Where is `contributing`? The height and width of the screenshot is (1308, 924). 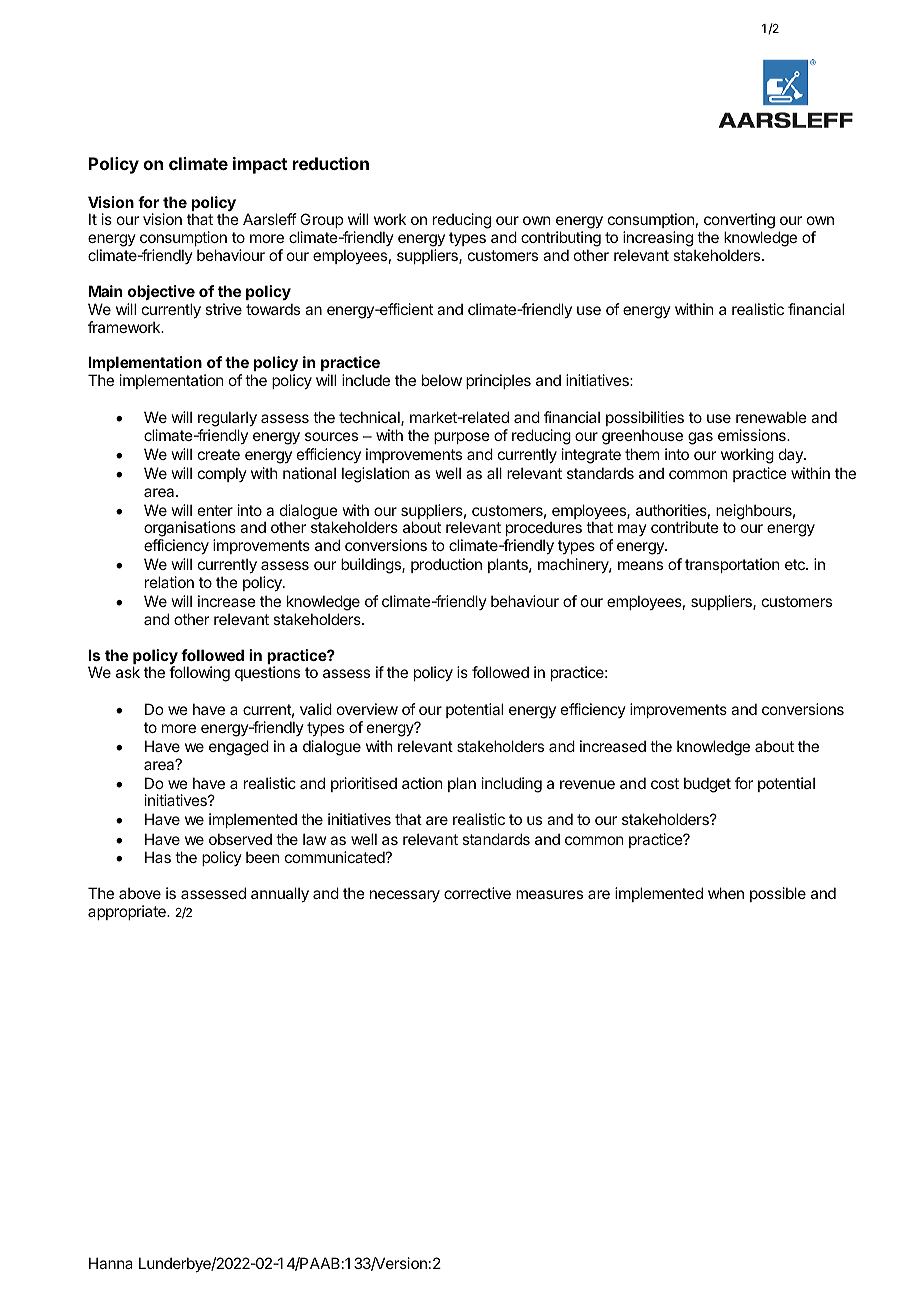
contributing is located at coordinates (561, 240).
